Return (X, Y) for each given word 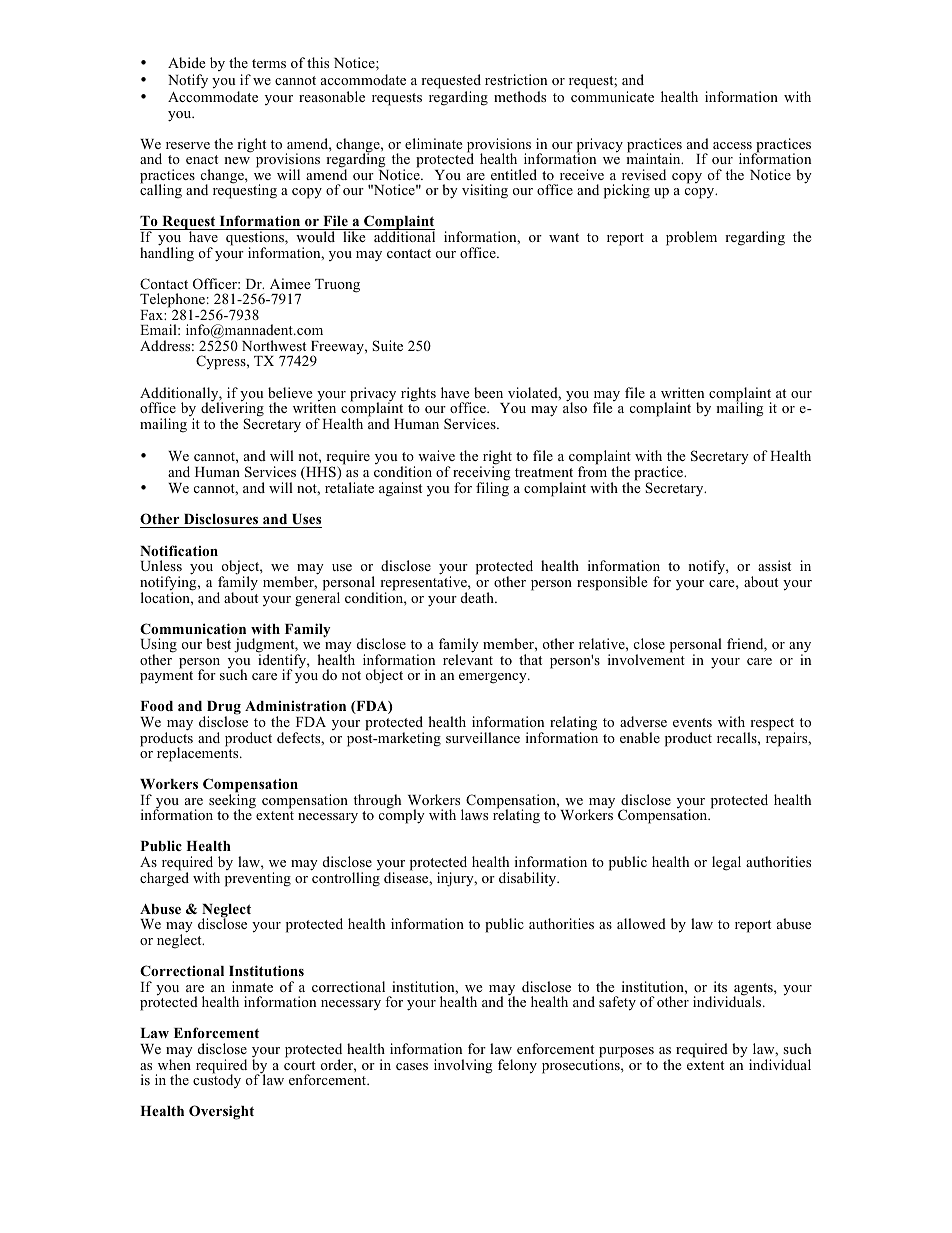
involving (463, 1066)
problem (691, 238)
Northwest (274, 345)
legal (726, 863)
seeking (232, 801)
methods (520, 96)
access (732, 145)
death (478, 597)
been (488, 392)
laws (474, 814)
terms (269, 63)
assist (774, 565)
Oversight (221, 1112)
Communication (193, 628)
